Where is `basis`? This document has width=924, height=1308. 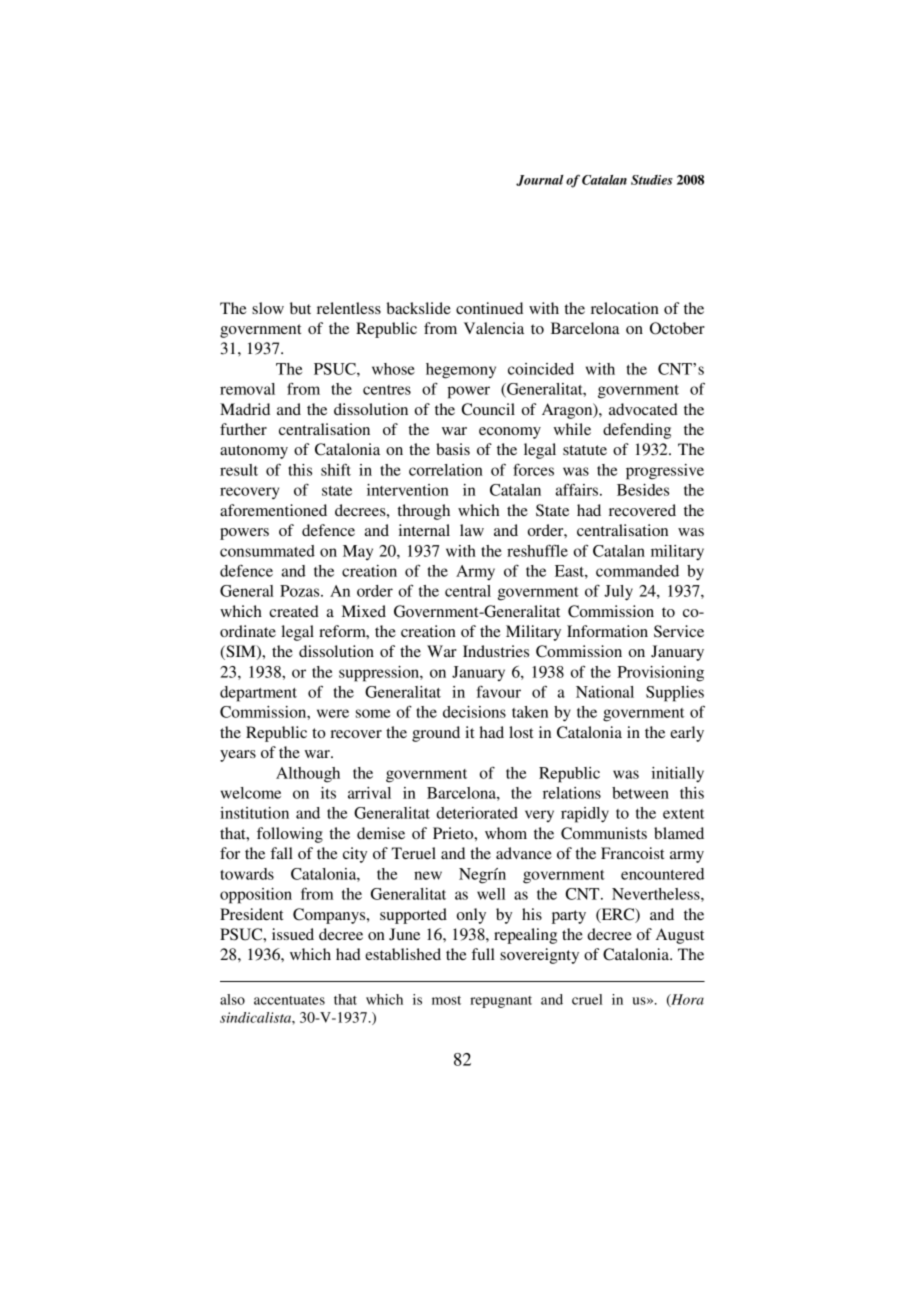 basis is located at coordinates (453, 449).
